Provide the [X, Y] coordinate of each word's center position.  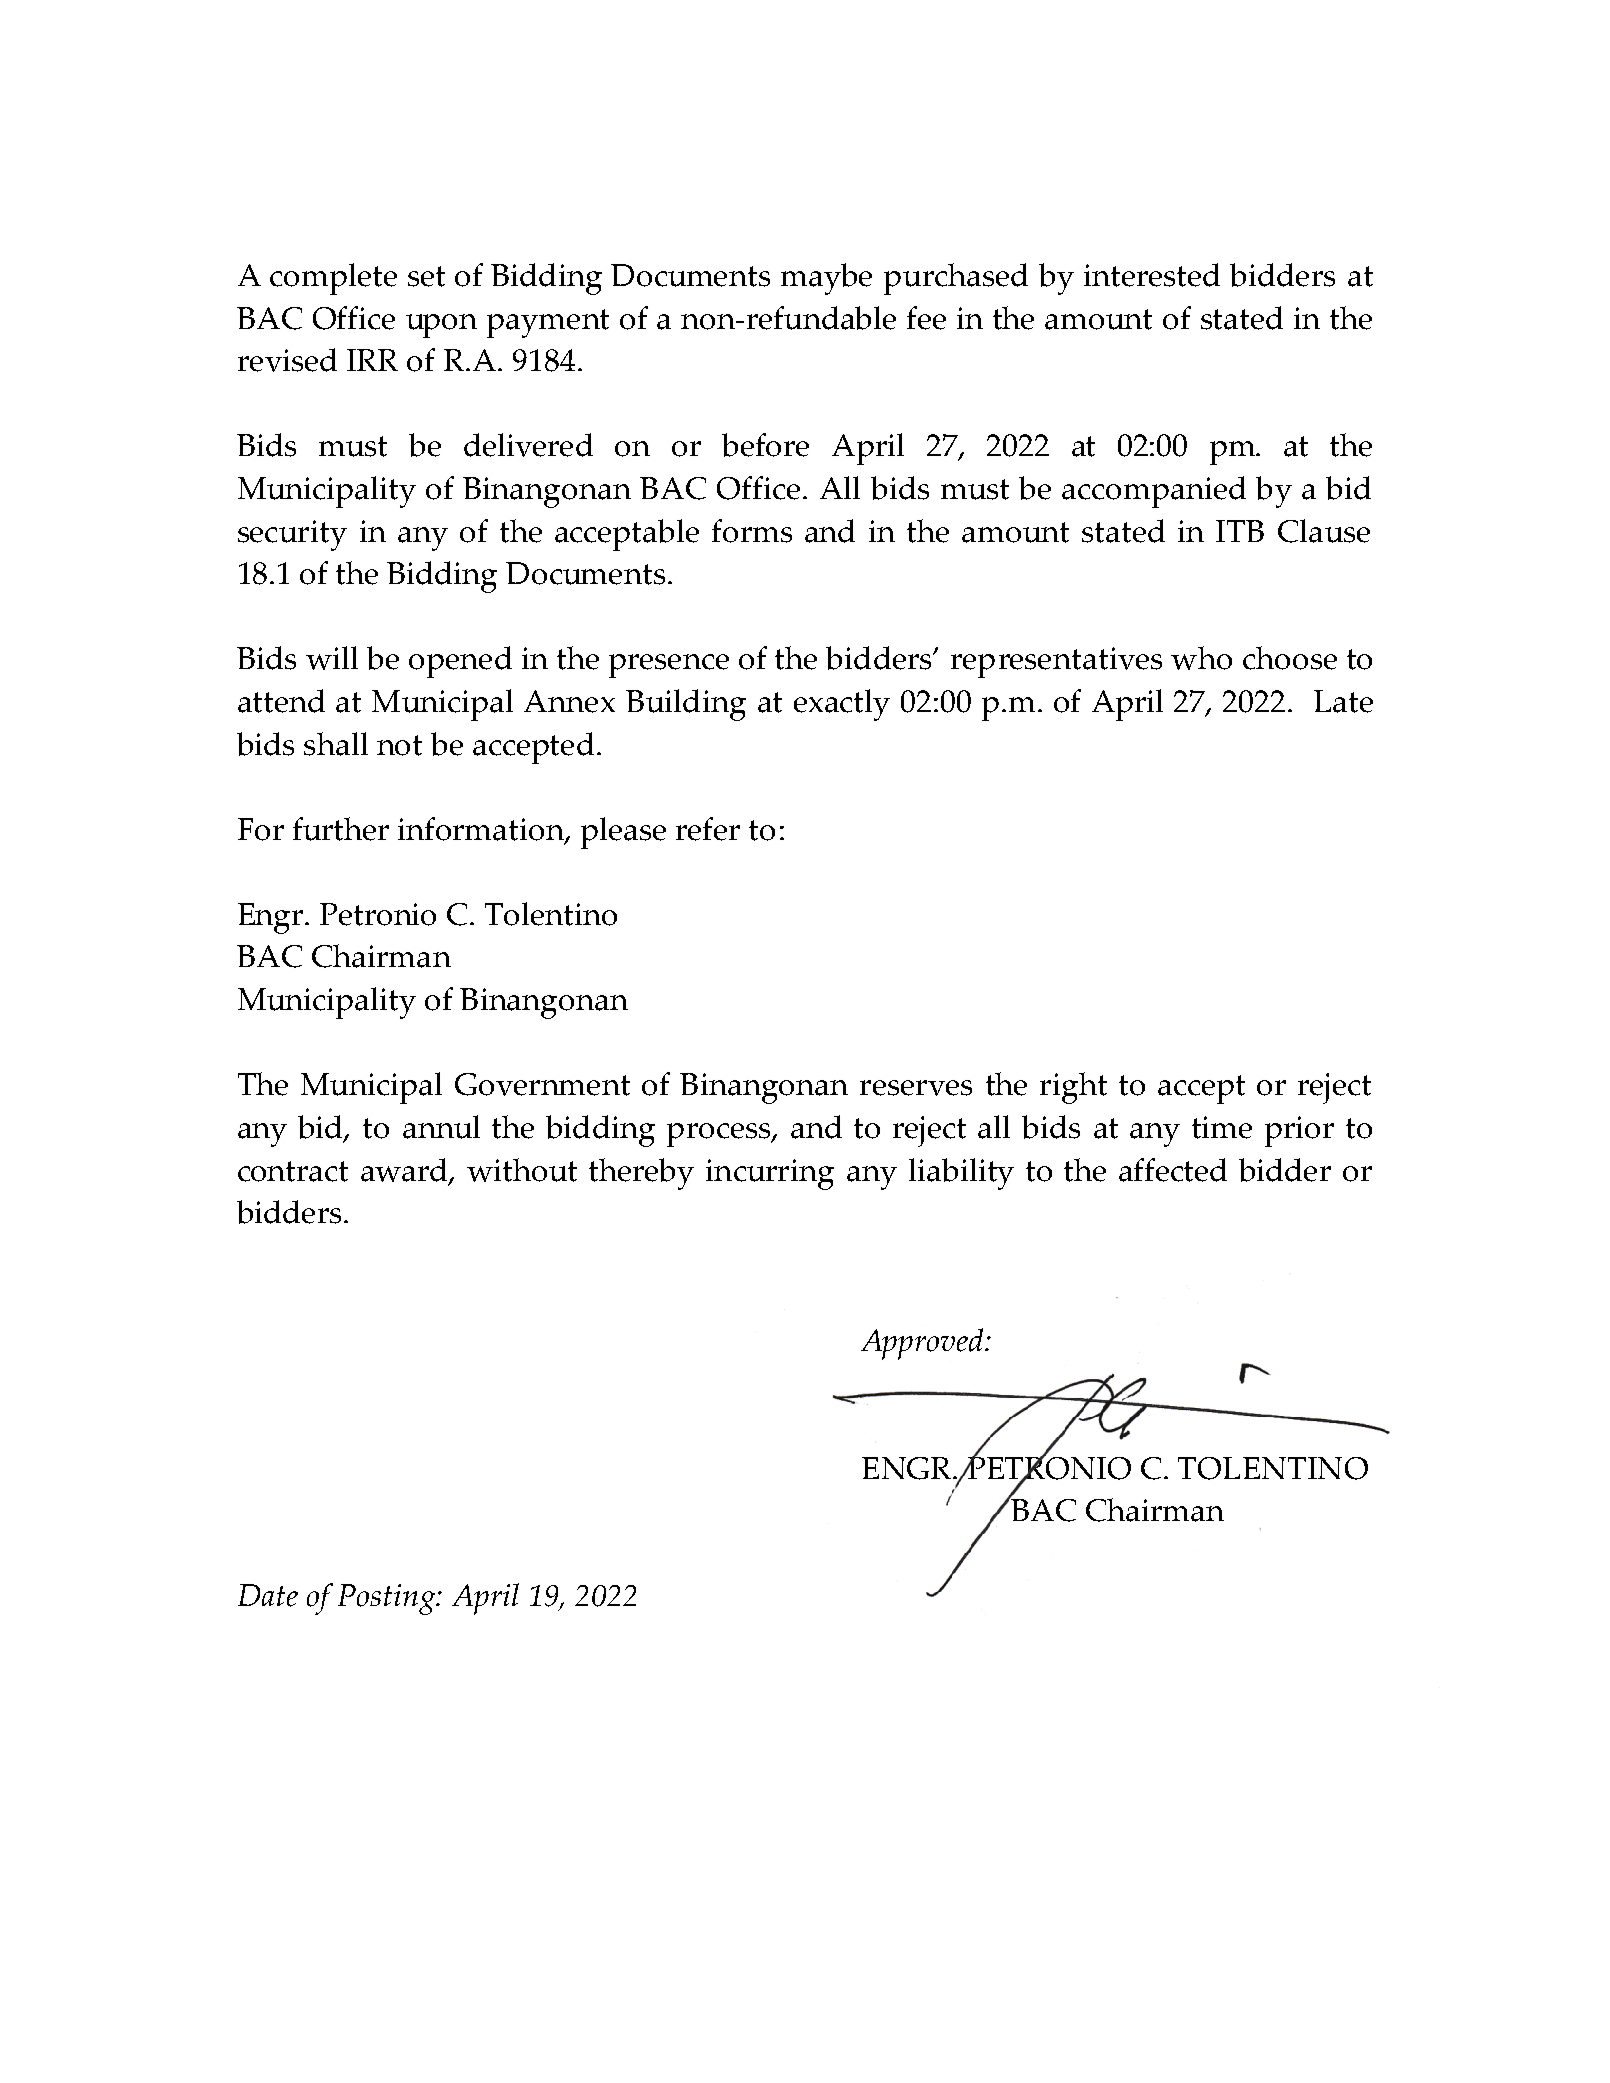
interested [1152, 275]
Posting [388, 1599]
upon [441, 326]
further [341, 829]
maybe [826, 279]
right [1073, 1088]
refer [708, 829]
